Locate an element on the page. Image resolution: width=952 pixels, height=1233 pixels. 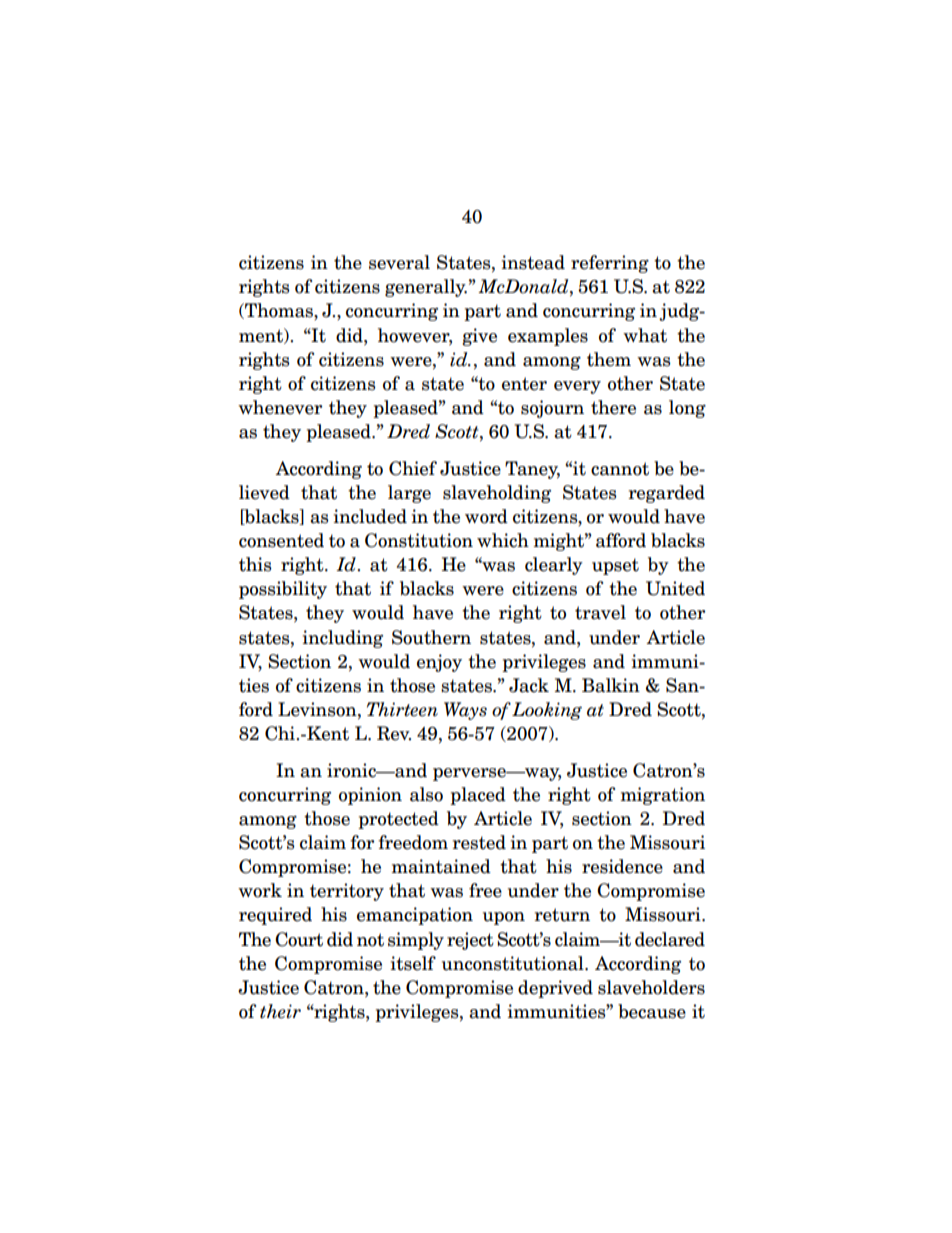
generally is located at coordinates (426, 288).
